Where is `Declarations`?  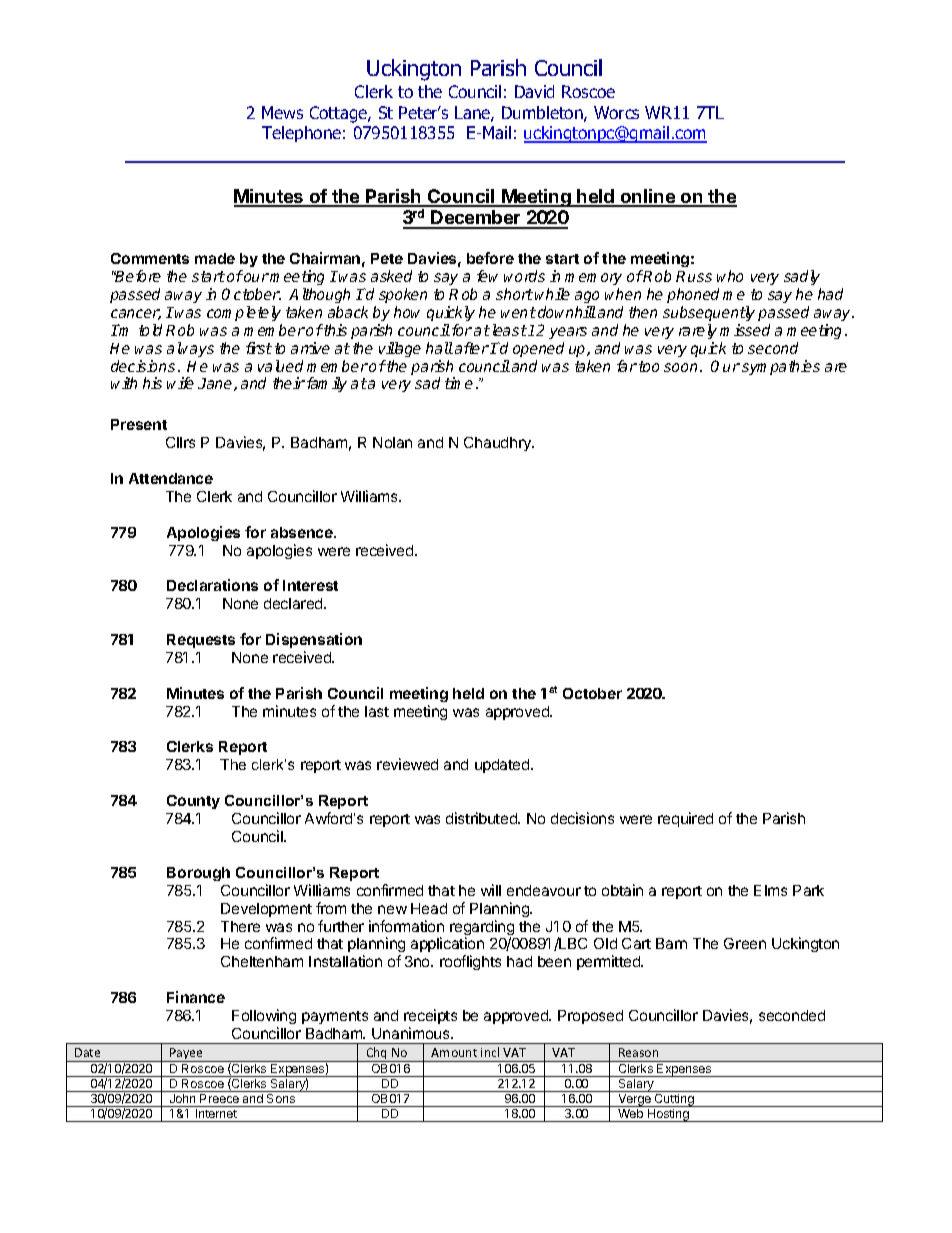
Declarations is located at coordinates (212, 585).
